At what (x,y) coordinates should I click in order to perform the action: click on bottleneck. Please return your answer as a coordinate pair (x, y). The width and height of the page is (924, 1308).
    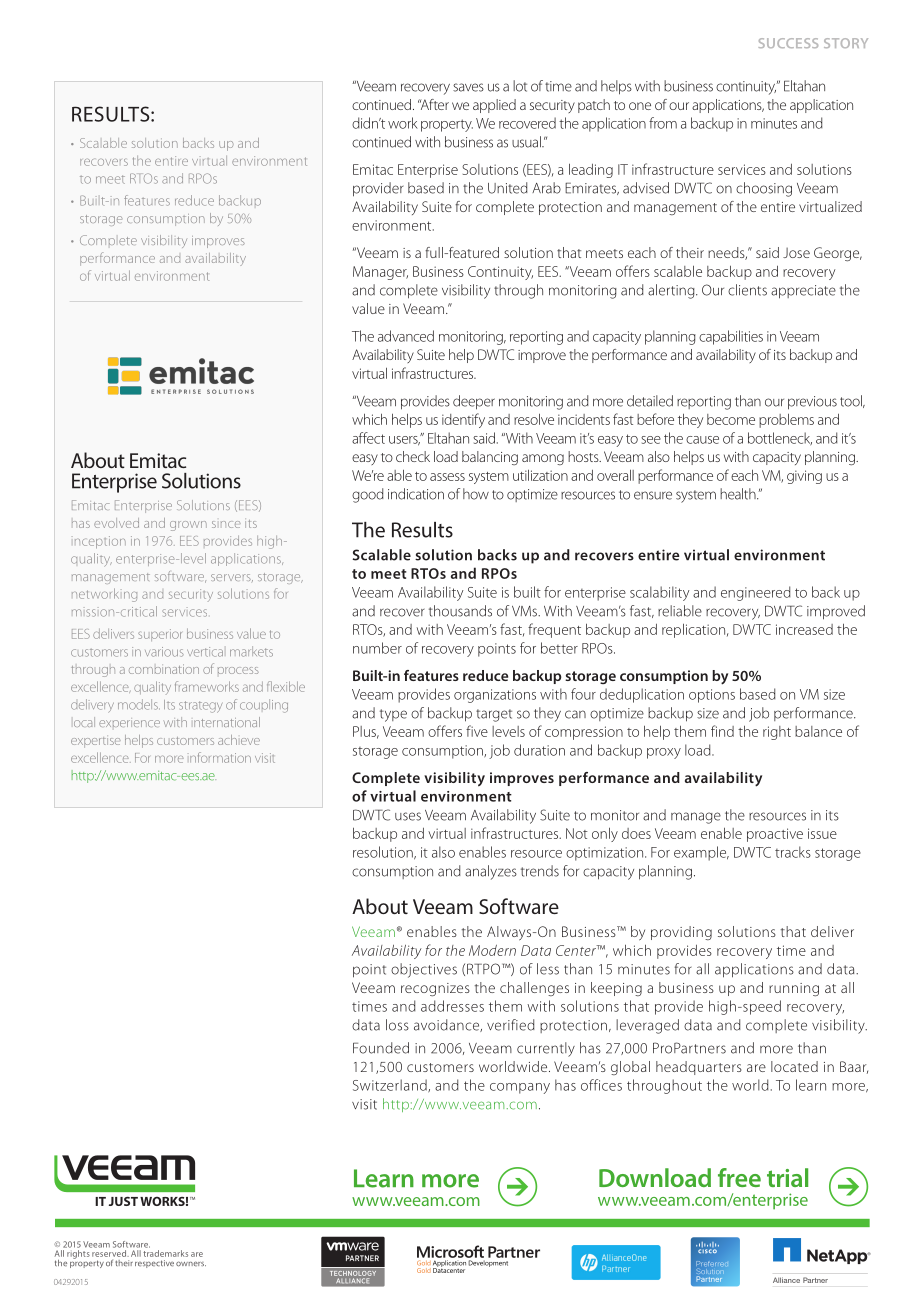
    Looking at the image, I should click on (780, 438).
